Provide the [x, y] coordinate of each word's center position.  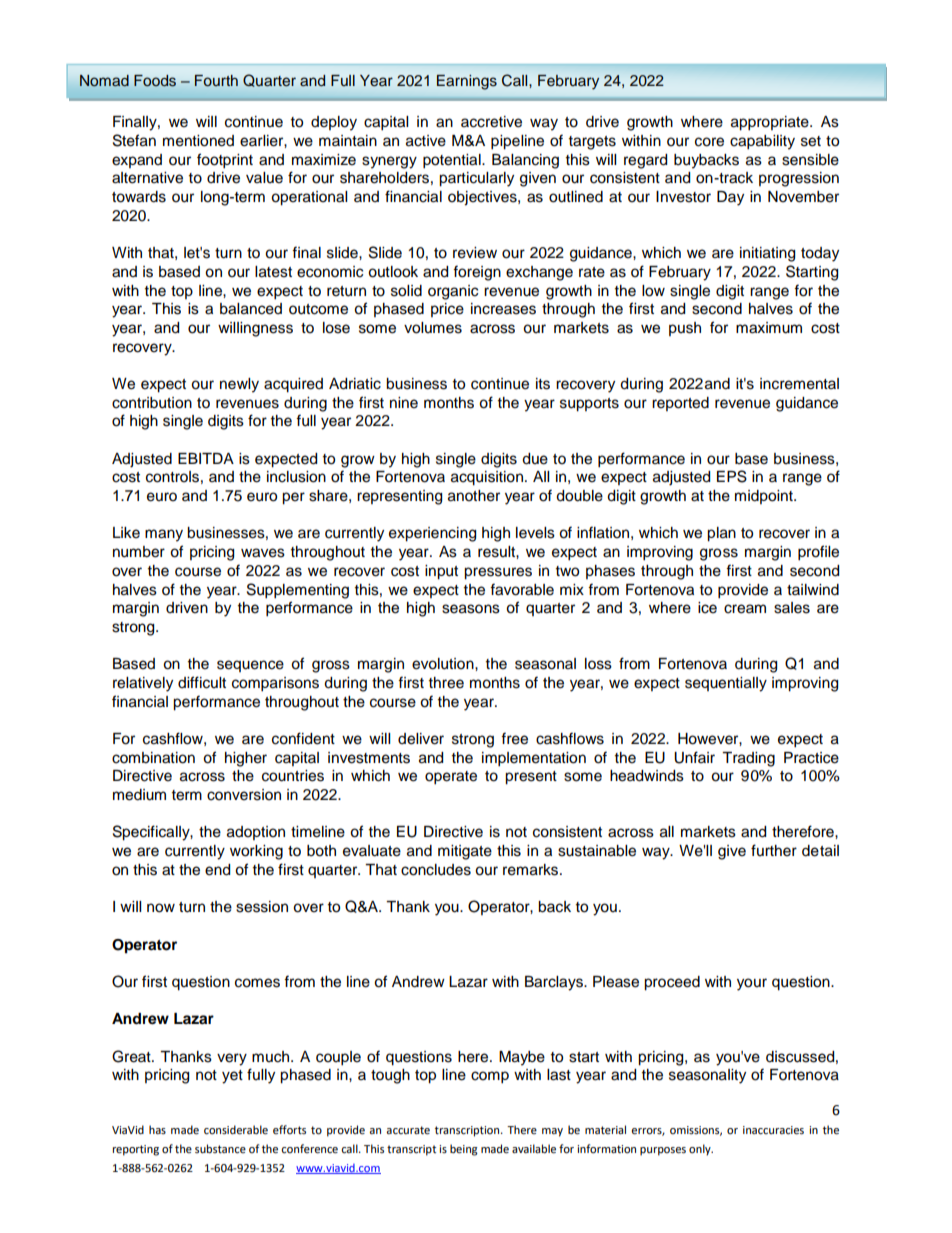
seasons [471, 609]
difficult [202, 682]
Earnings [467, 82]
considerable [236, 1130]
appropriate [771, 123]
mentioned [198, 141]
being [464, 1150]
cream [745, 609]
